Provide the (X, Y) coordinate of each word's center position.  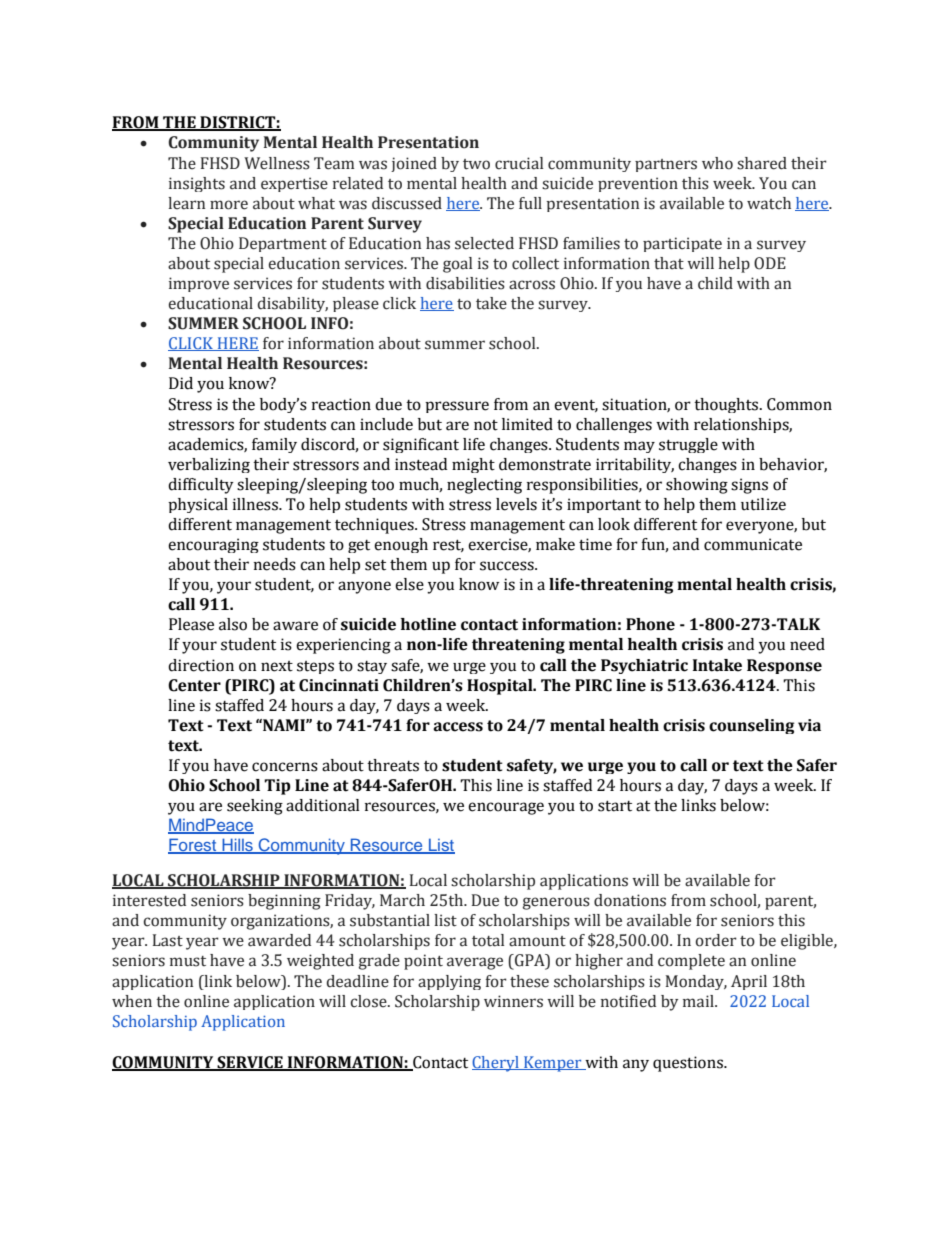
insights (197, 184)
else (409, 584)
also (233, 624)
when (132, 1001)
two (476, 164)
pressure (457, 407)
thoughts (727, 405)
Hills (237, 845)
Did (181, 383)
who (717, 163)
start (615, 806)
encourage (506, 808)
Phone (650, 624)
